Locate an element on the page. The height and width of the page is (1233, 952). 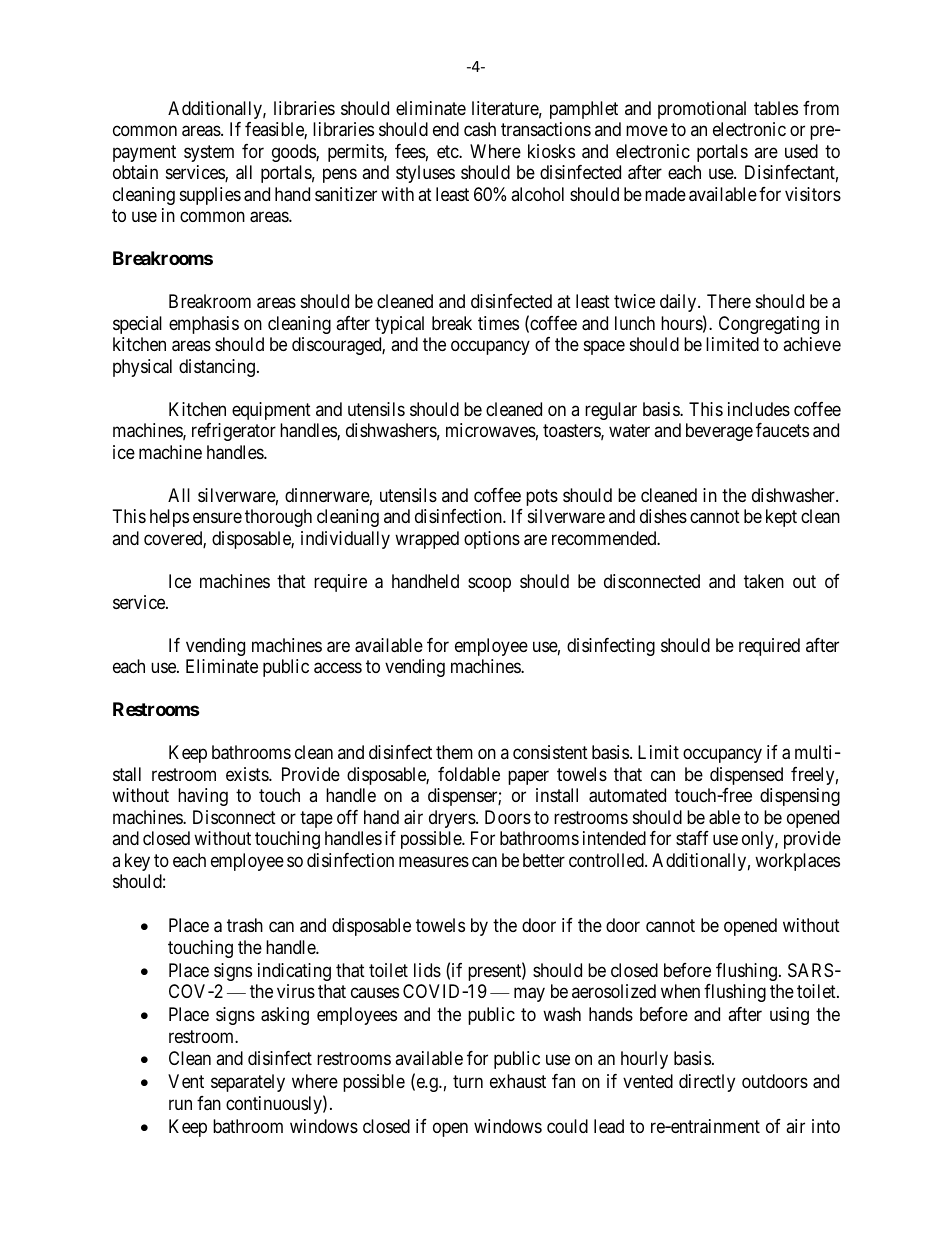
pots is located at coordinates (542, 497).
